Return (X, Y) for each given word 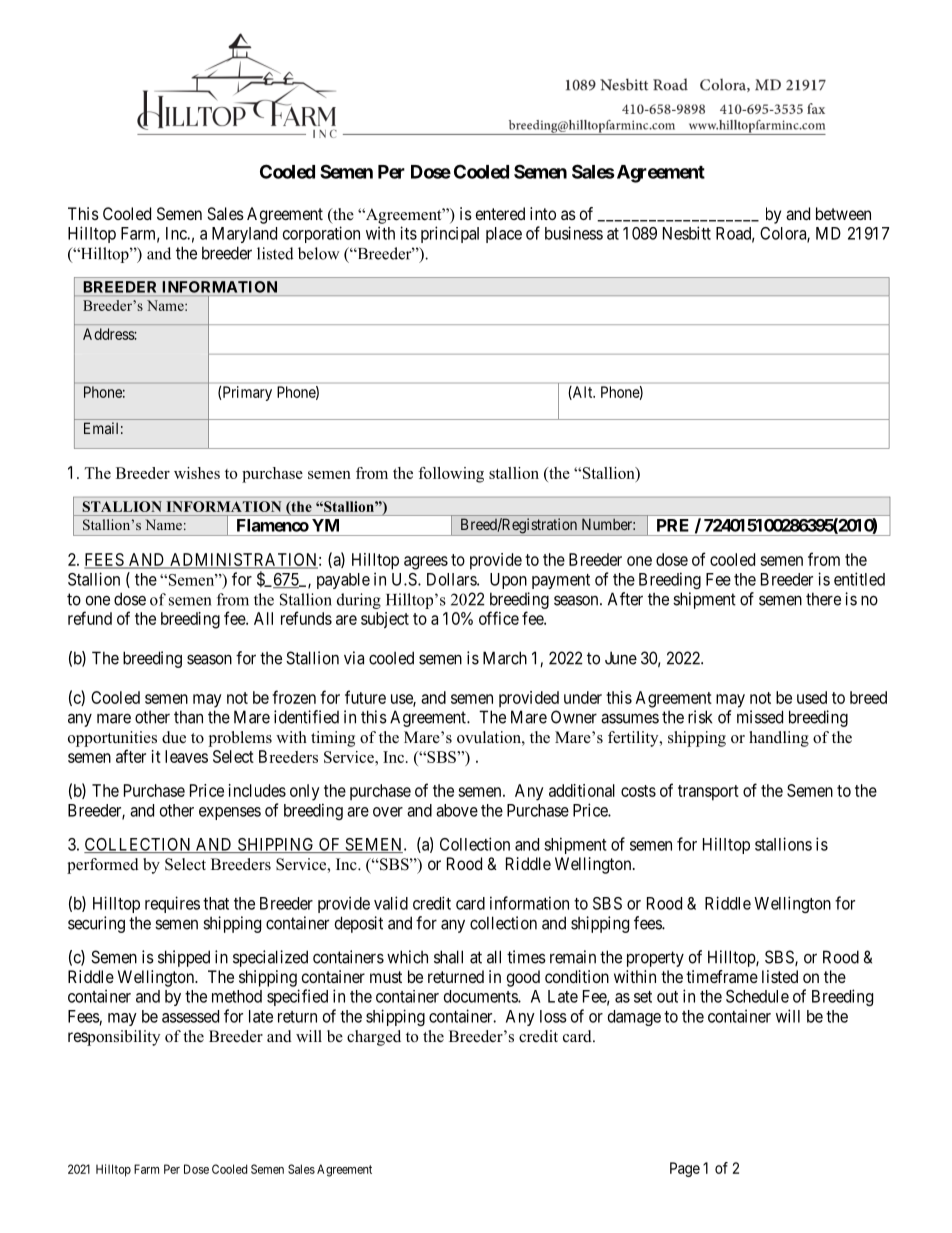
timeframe (722, 976)
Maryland (244, 235)
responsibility (114, 1038)
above (457, 810)
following (451, 475)
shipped (184, 958)
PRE (672, 525)
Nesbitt (687, 233)
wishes (197, 473)
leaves (186, 756)
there (823, 599)
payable (343, 581)
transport (708, 793)
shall (448, 957)
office (499, 618)
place (504, 235)
